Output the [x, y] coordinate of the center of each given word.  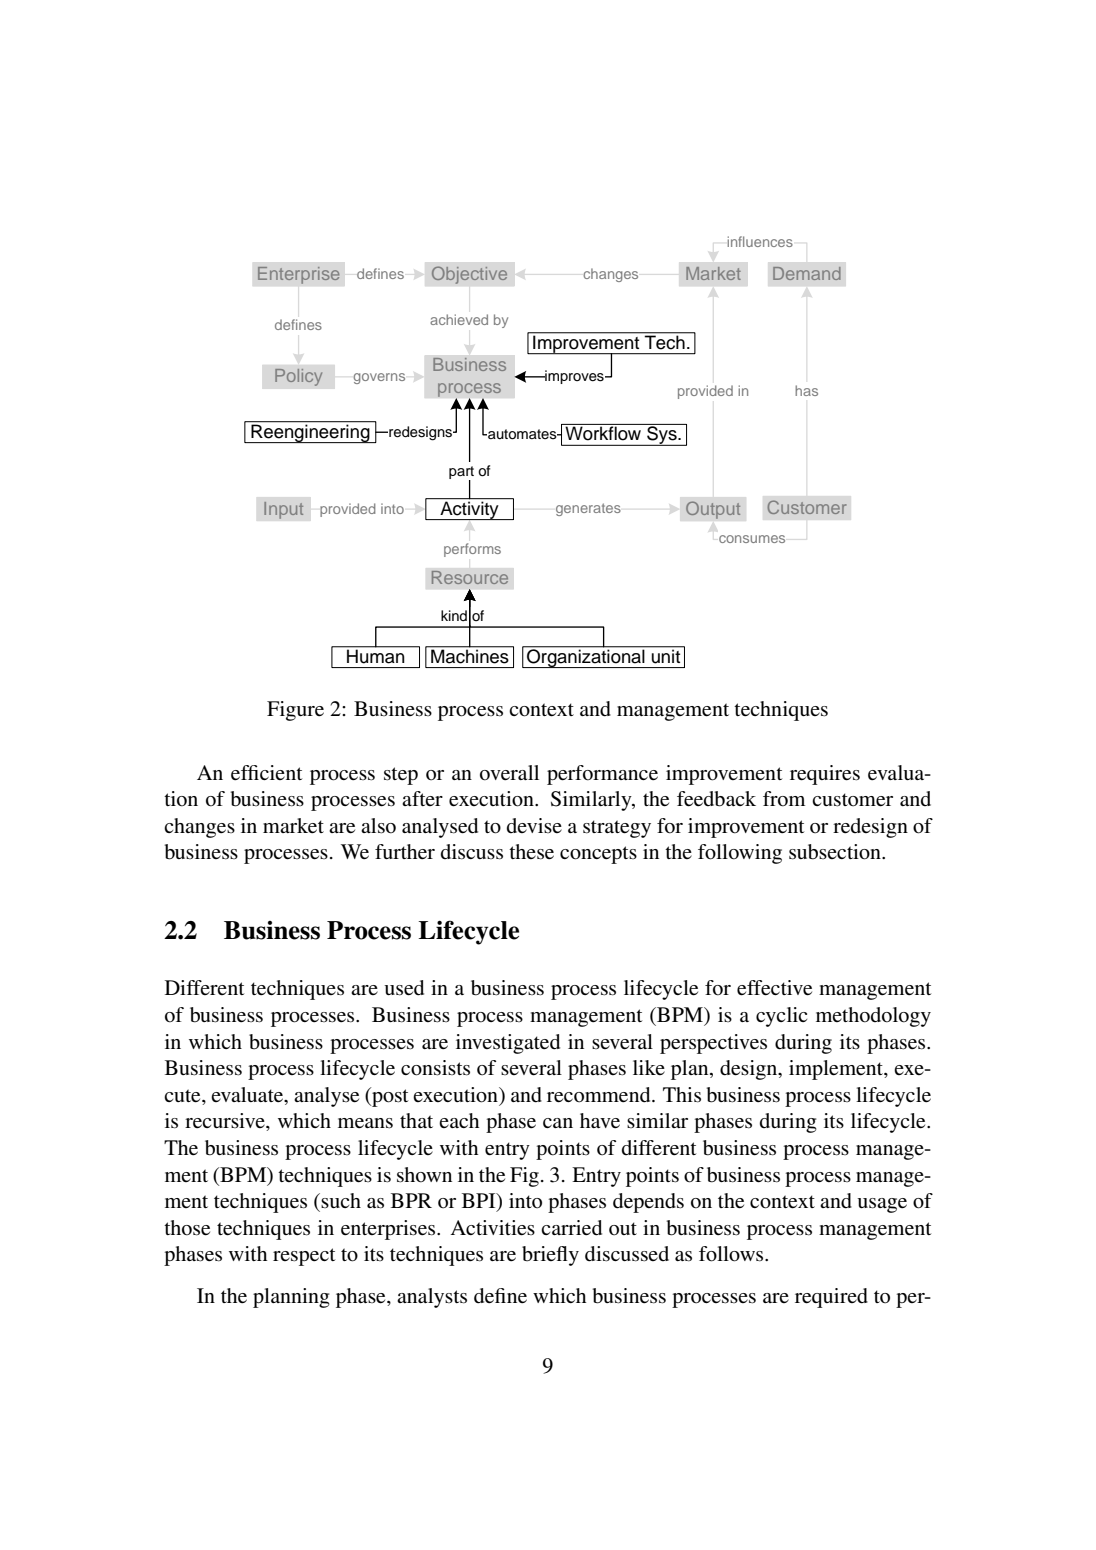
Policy [299, 377]
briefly [550, 1256]
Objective [469, 275]
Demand [807, 273]
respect [304, 1257]
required [831, 1298]
